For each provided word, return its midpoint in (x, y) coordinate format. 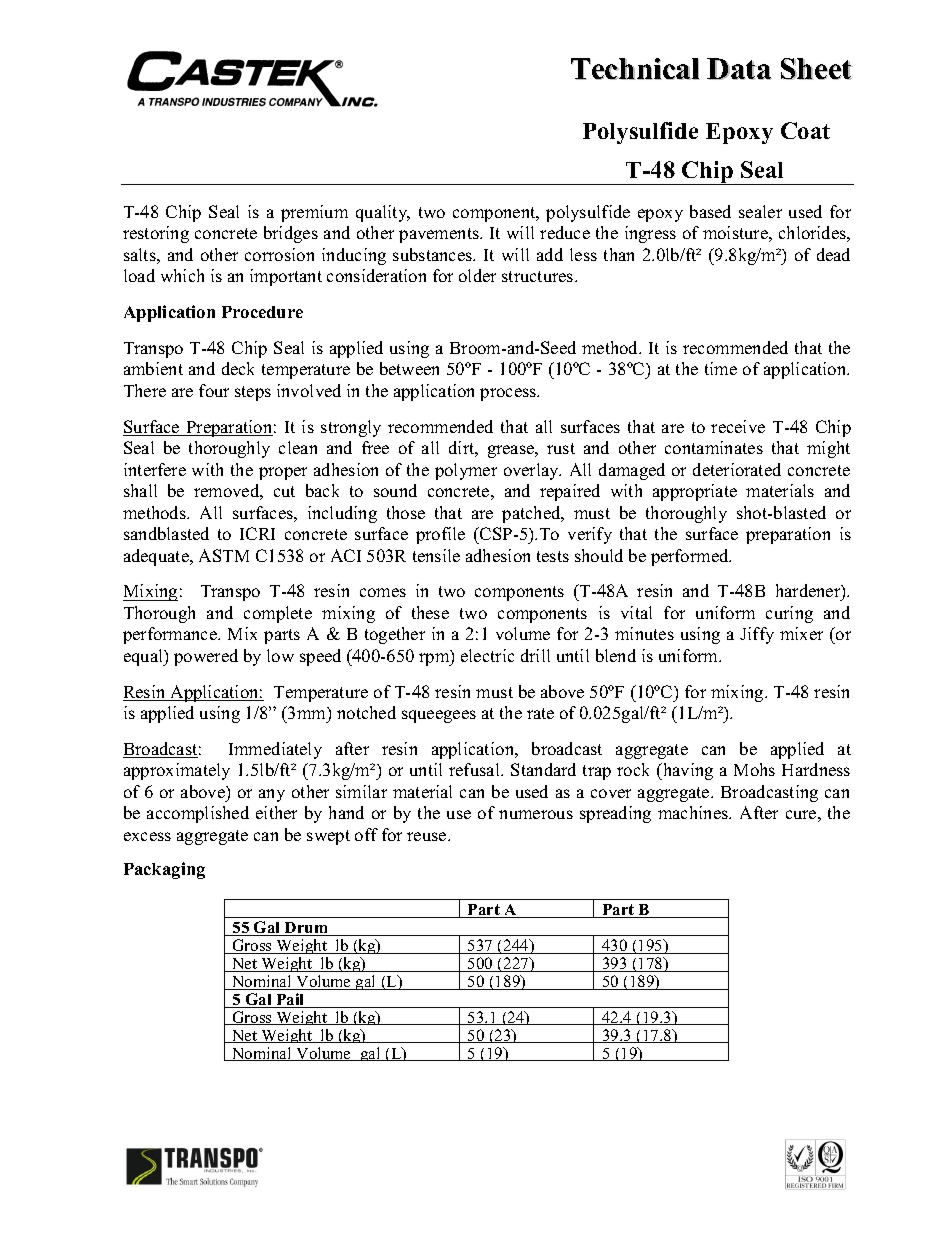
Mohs (754, 769)
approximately (177, 771)
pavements (440, 235)
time (721, 368)
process (509, 394)
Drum (307, 929)
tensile (436, 555)
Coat (805, 130)
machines (694, 812)
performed (691, 557)
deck (238, 368)
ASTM (224, 555)
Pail (290, 1000)
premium (314, 213)
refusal (475, 769)
